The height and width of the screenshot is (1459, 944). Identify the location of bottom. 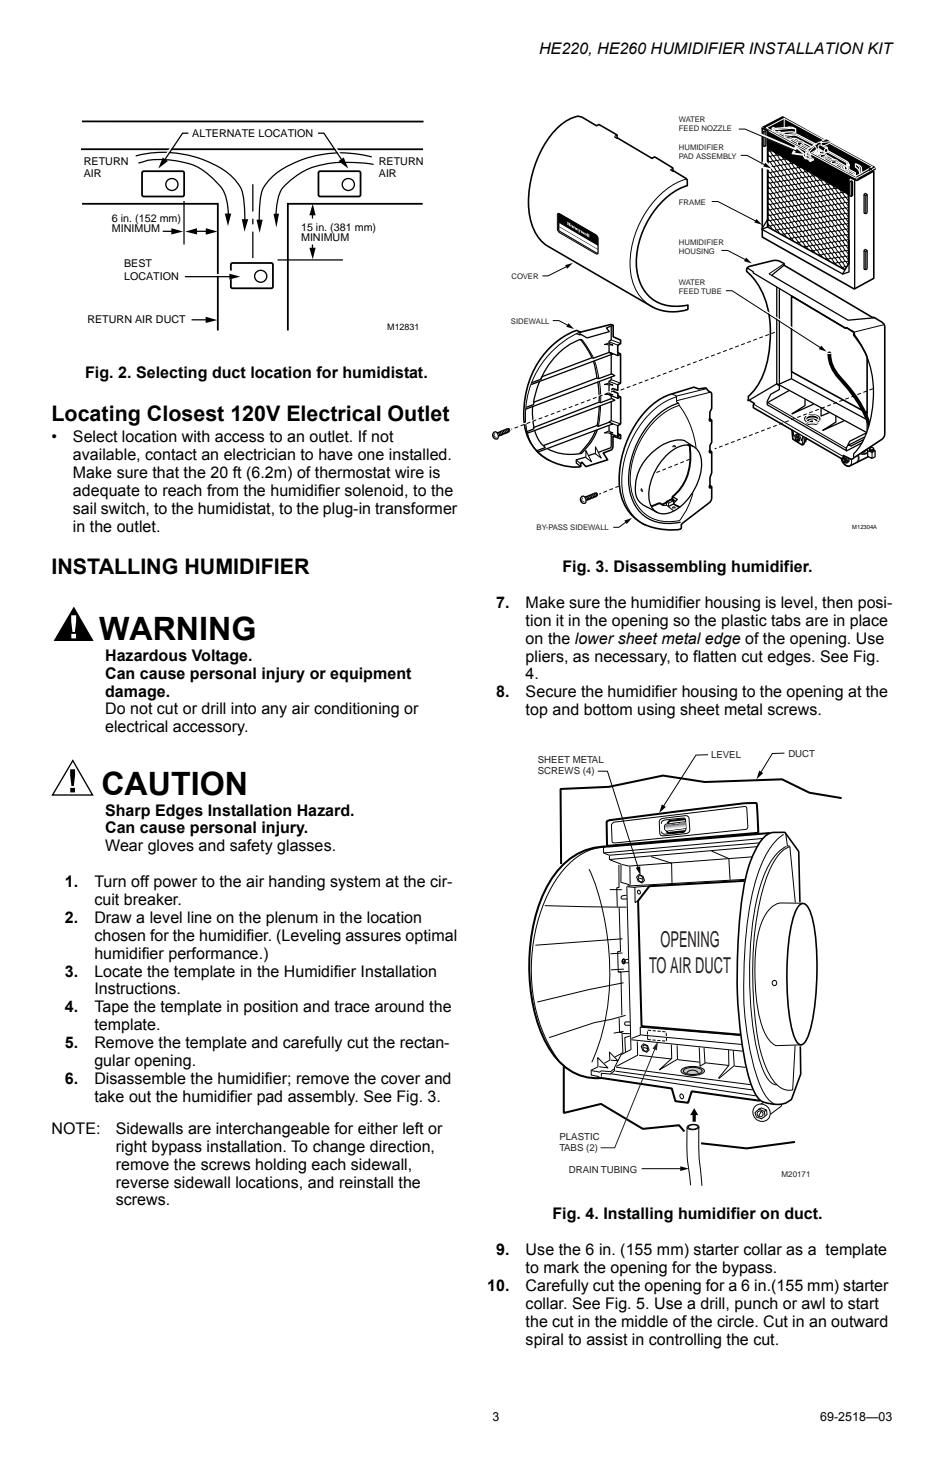
(608, 709).
